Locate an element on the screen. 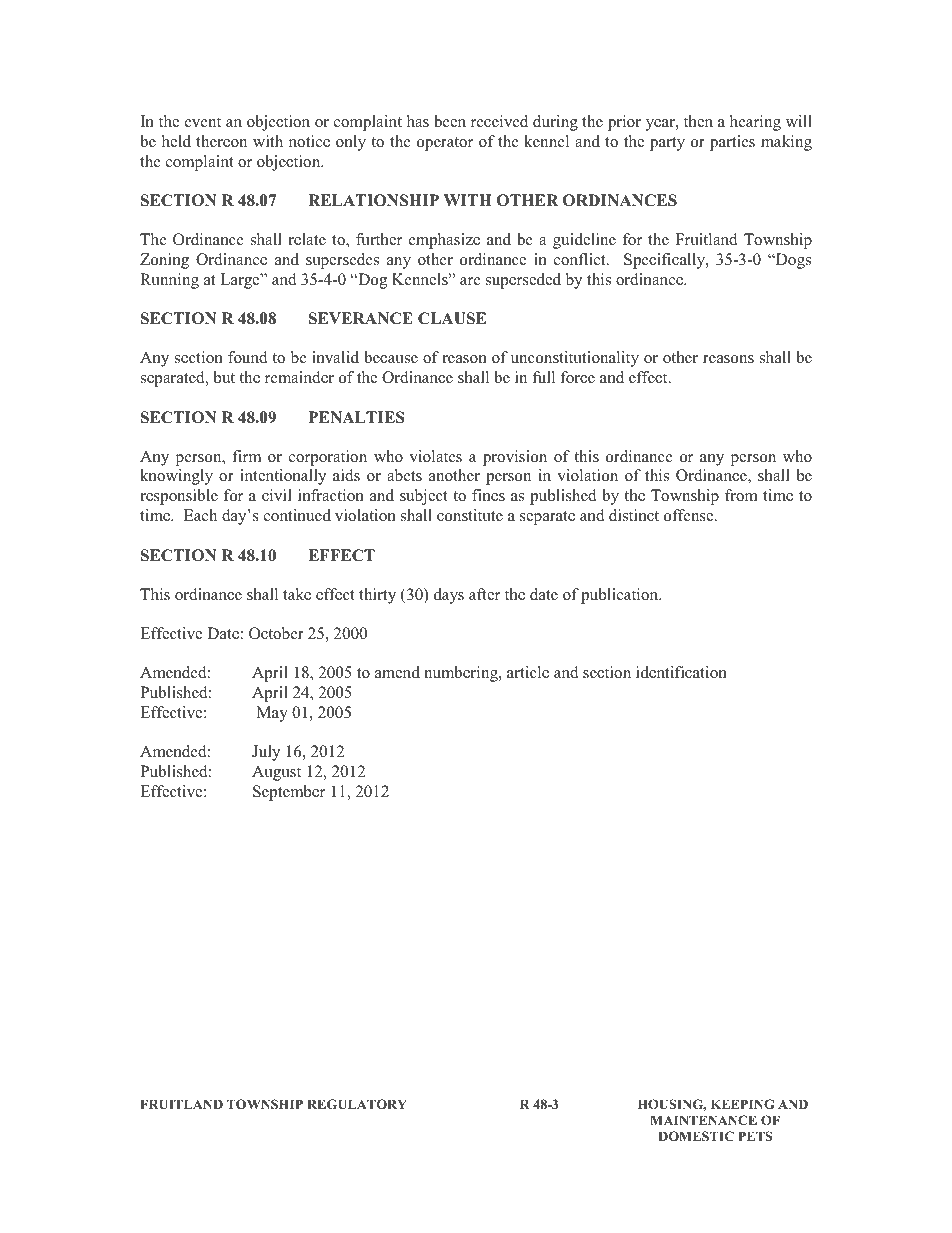 The height and width of the screenshot is (1233, 952). numbering is located at coordinates (462, 674).
